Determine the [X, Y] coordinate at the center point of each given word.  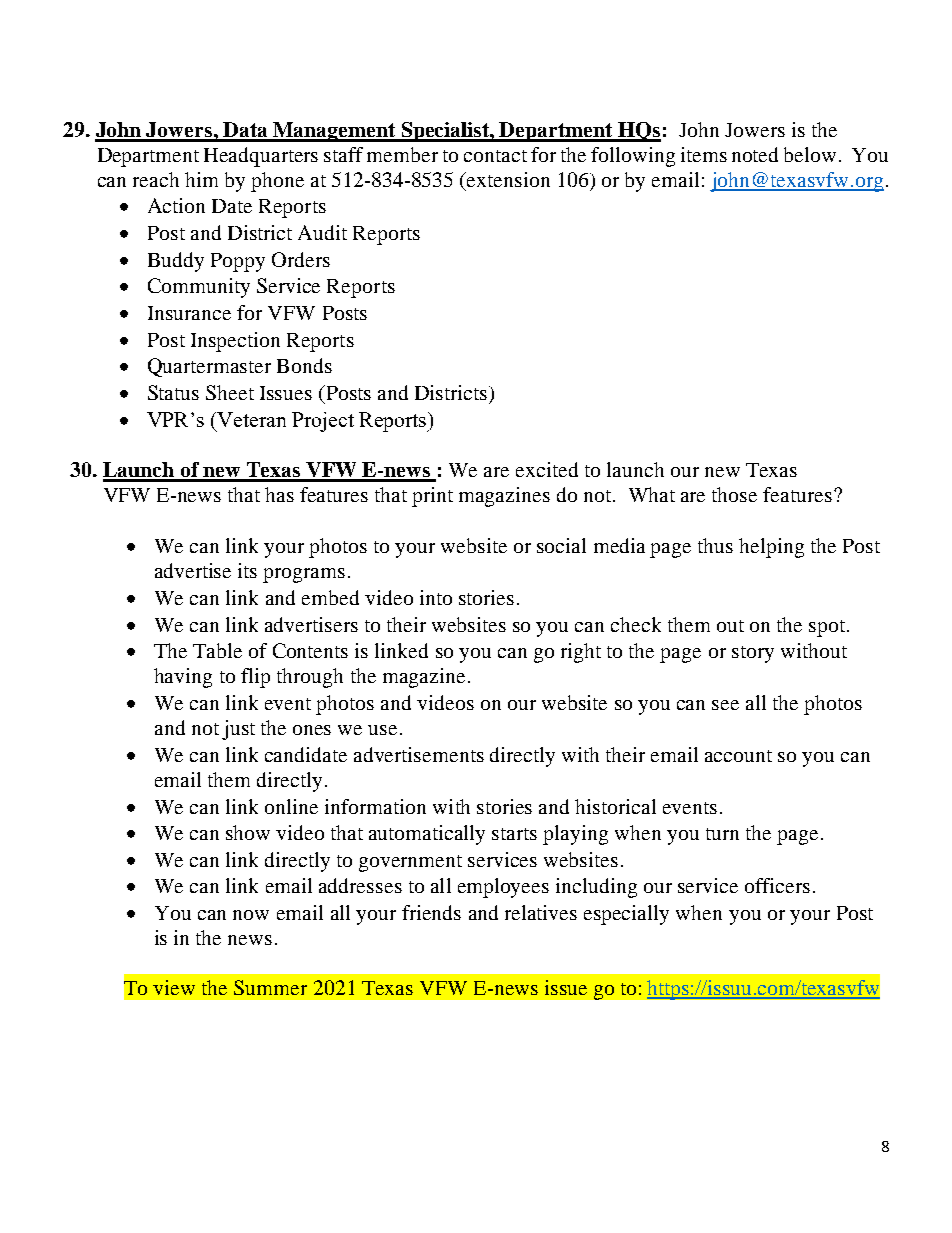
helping [771, 548]
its [247, 570]
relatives [541, 912]
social [561, 545]
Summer [270, 987]
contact [495, 156]
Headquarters [261, 157]
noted [755, 154]
